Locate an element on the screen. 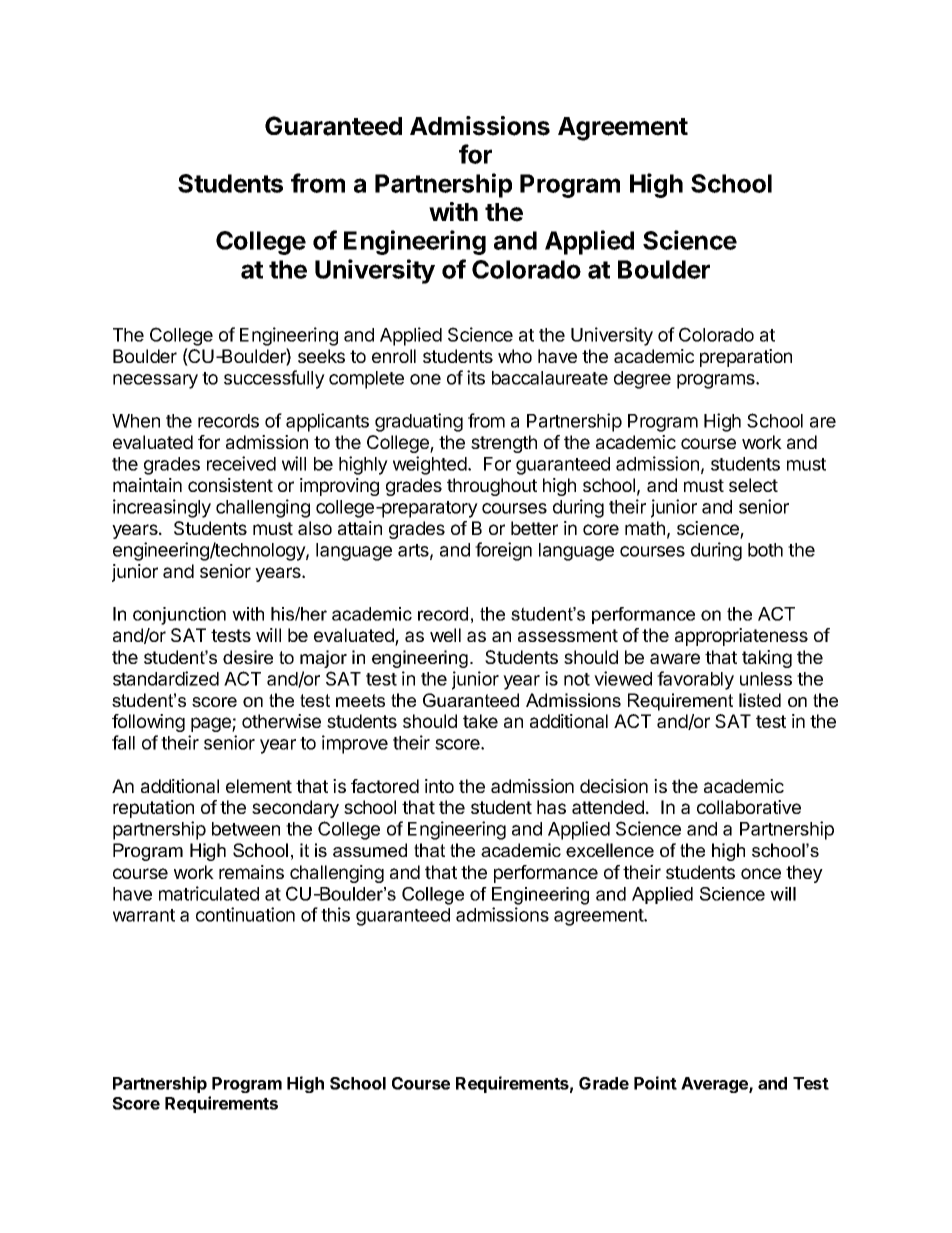  page is located at coordinates (212, 724).
